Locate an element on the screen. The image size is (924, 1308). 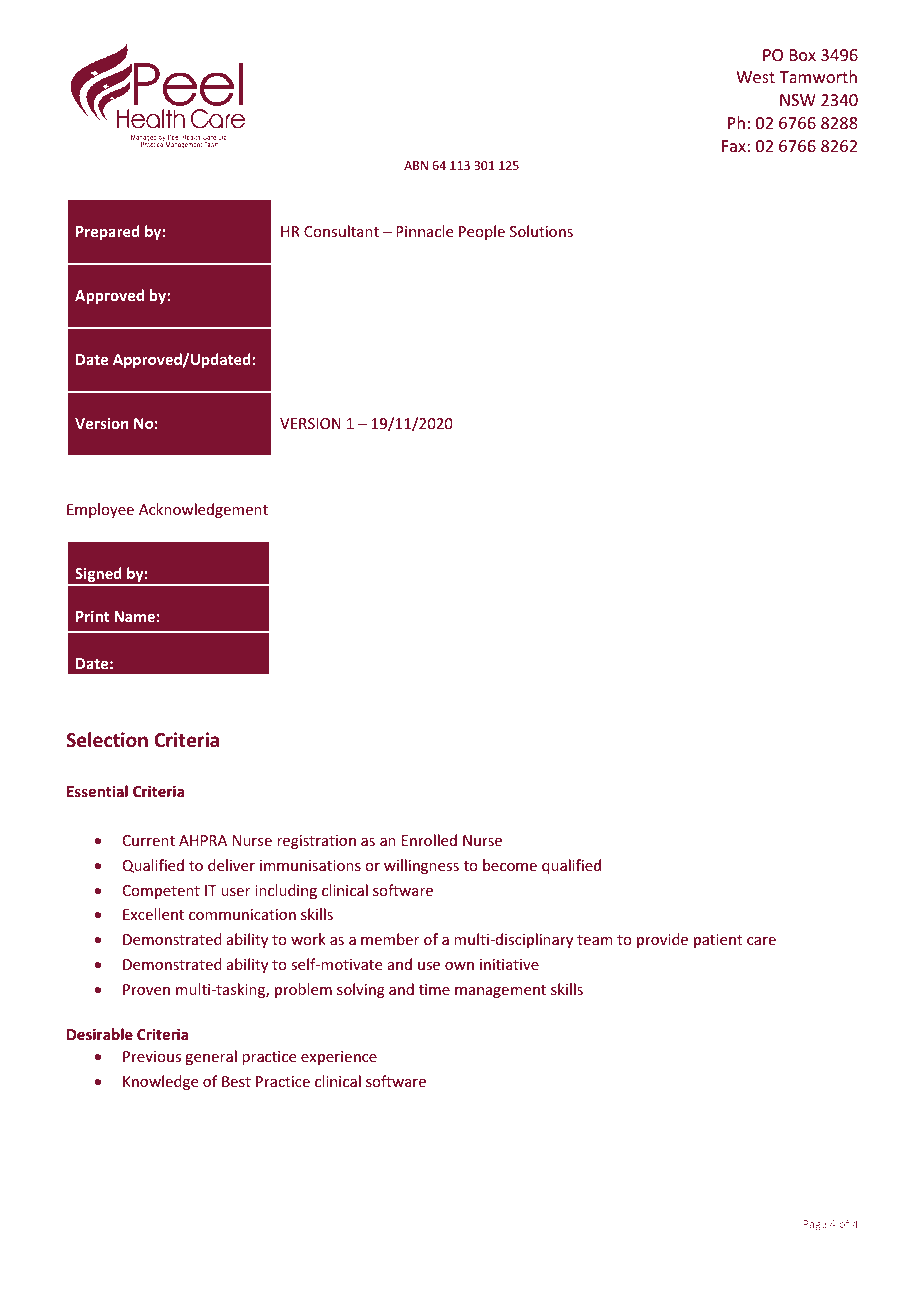
Solutions is located at coordinates (541, 231).
